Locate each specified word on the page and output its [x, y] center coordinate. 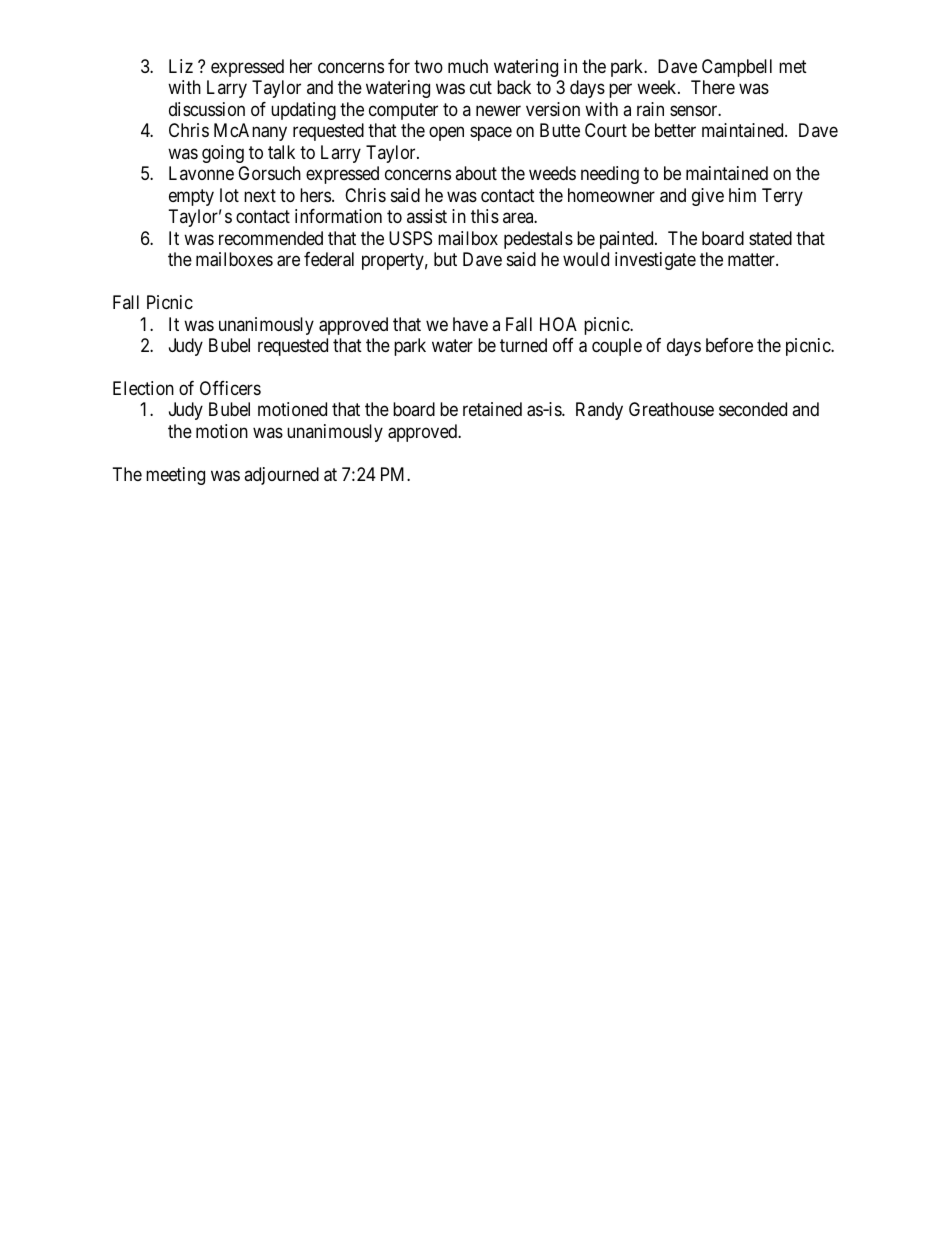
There [713, 87]
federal [329, 259]
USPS [410, 238]
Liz [181, 66]
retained [492, 409]
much [468, 66]
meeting [175, 476]
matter [752, 260]
